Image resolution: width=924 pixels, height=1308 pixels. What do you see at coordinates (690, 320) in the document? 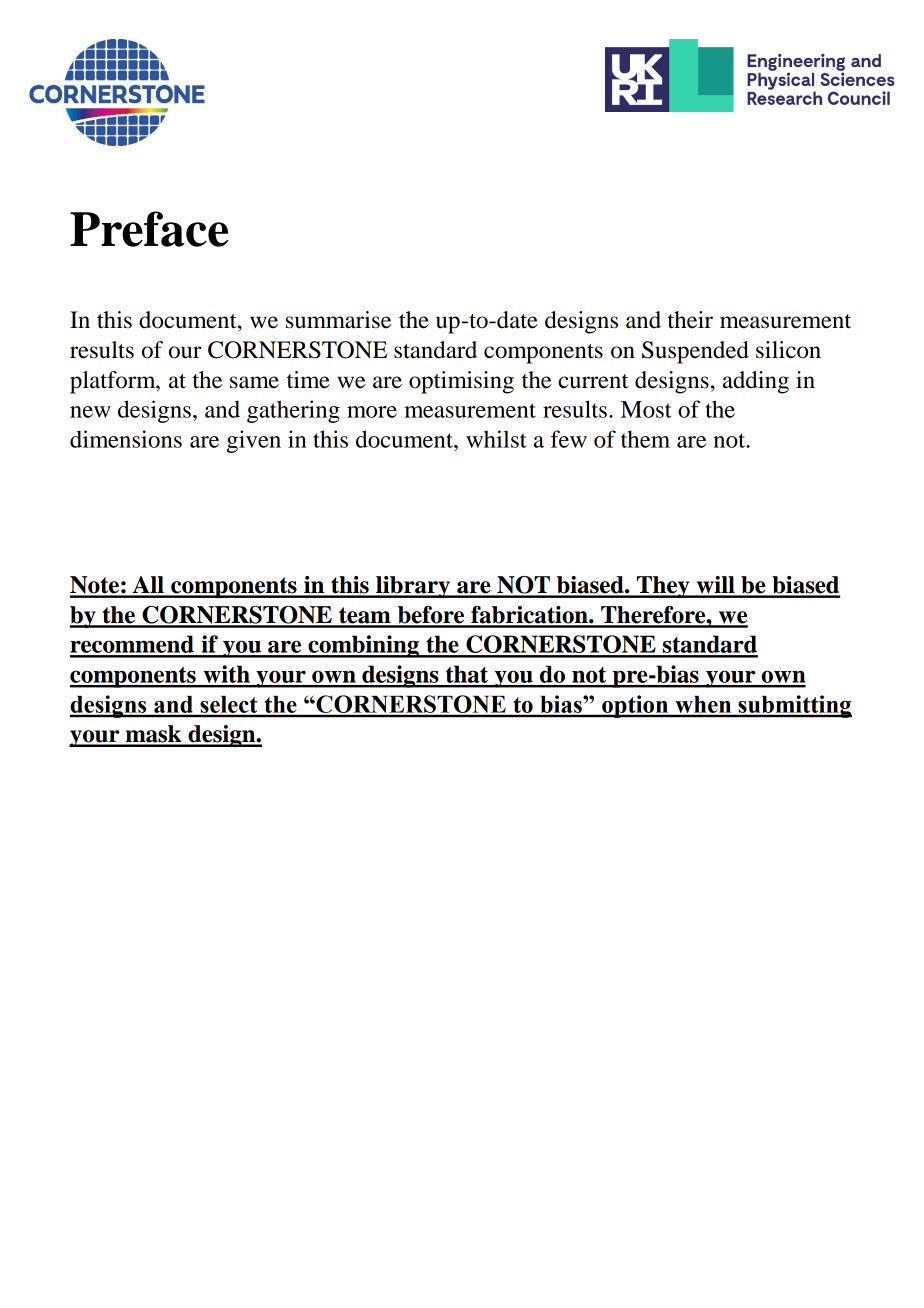
I see `their` at bounding box center [690, 320].
